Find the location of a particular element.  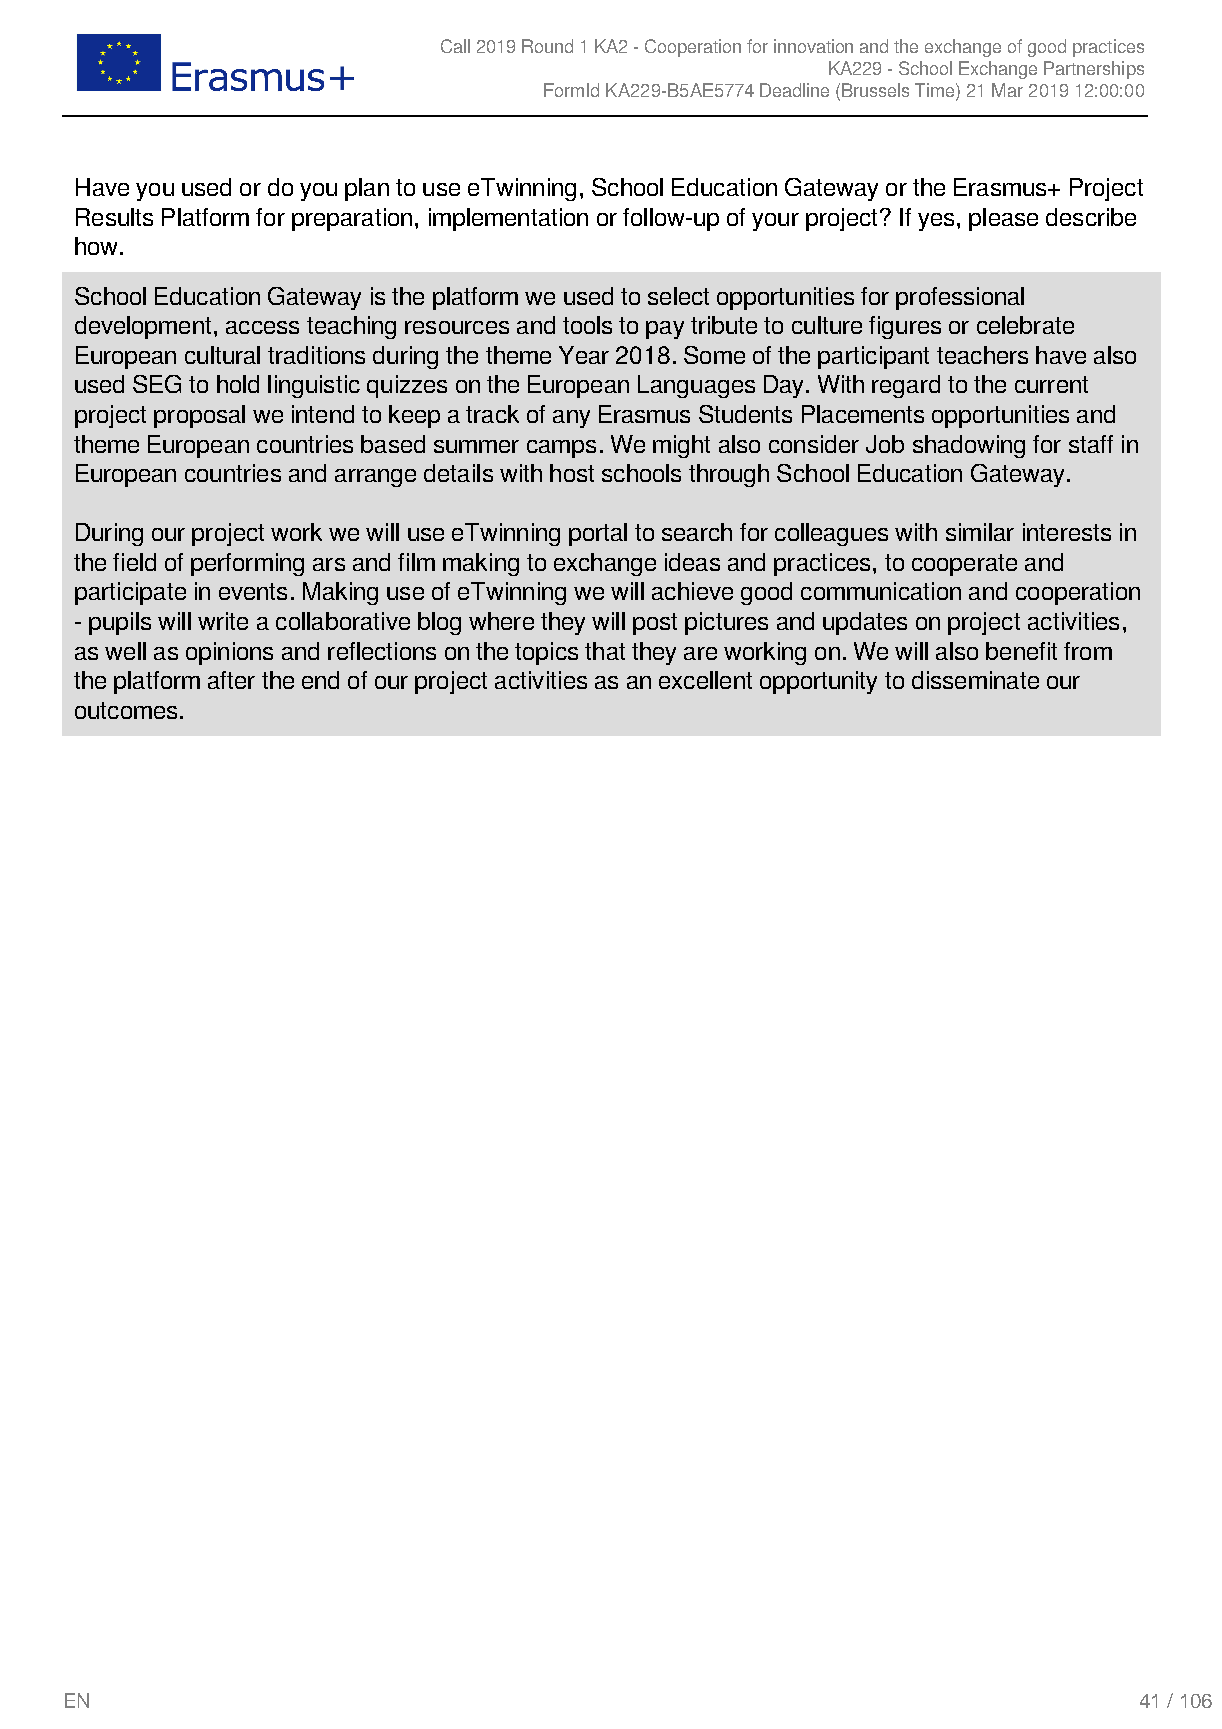

implementation is located at coordinates (508, 219).
